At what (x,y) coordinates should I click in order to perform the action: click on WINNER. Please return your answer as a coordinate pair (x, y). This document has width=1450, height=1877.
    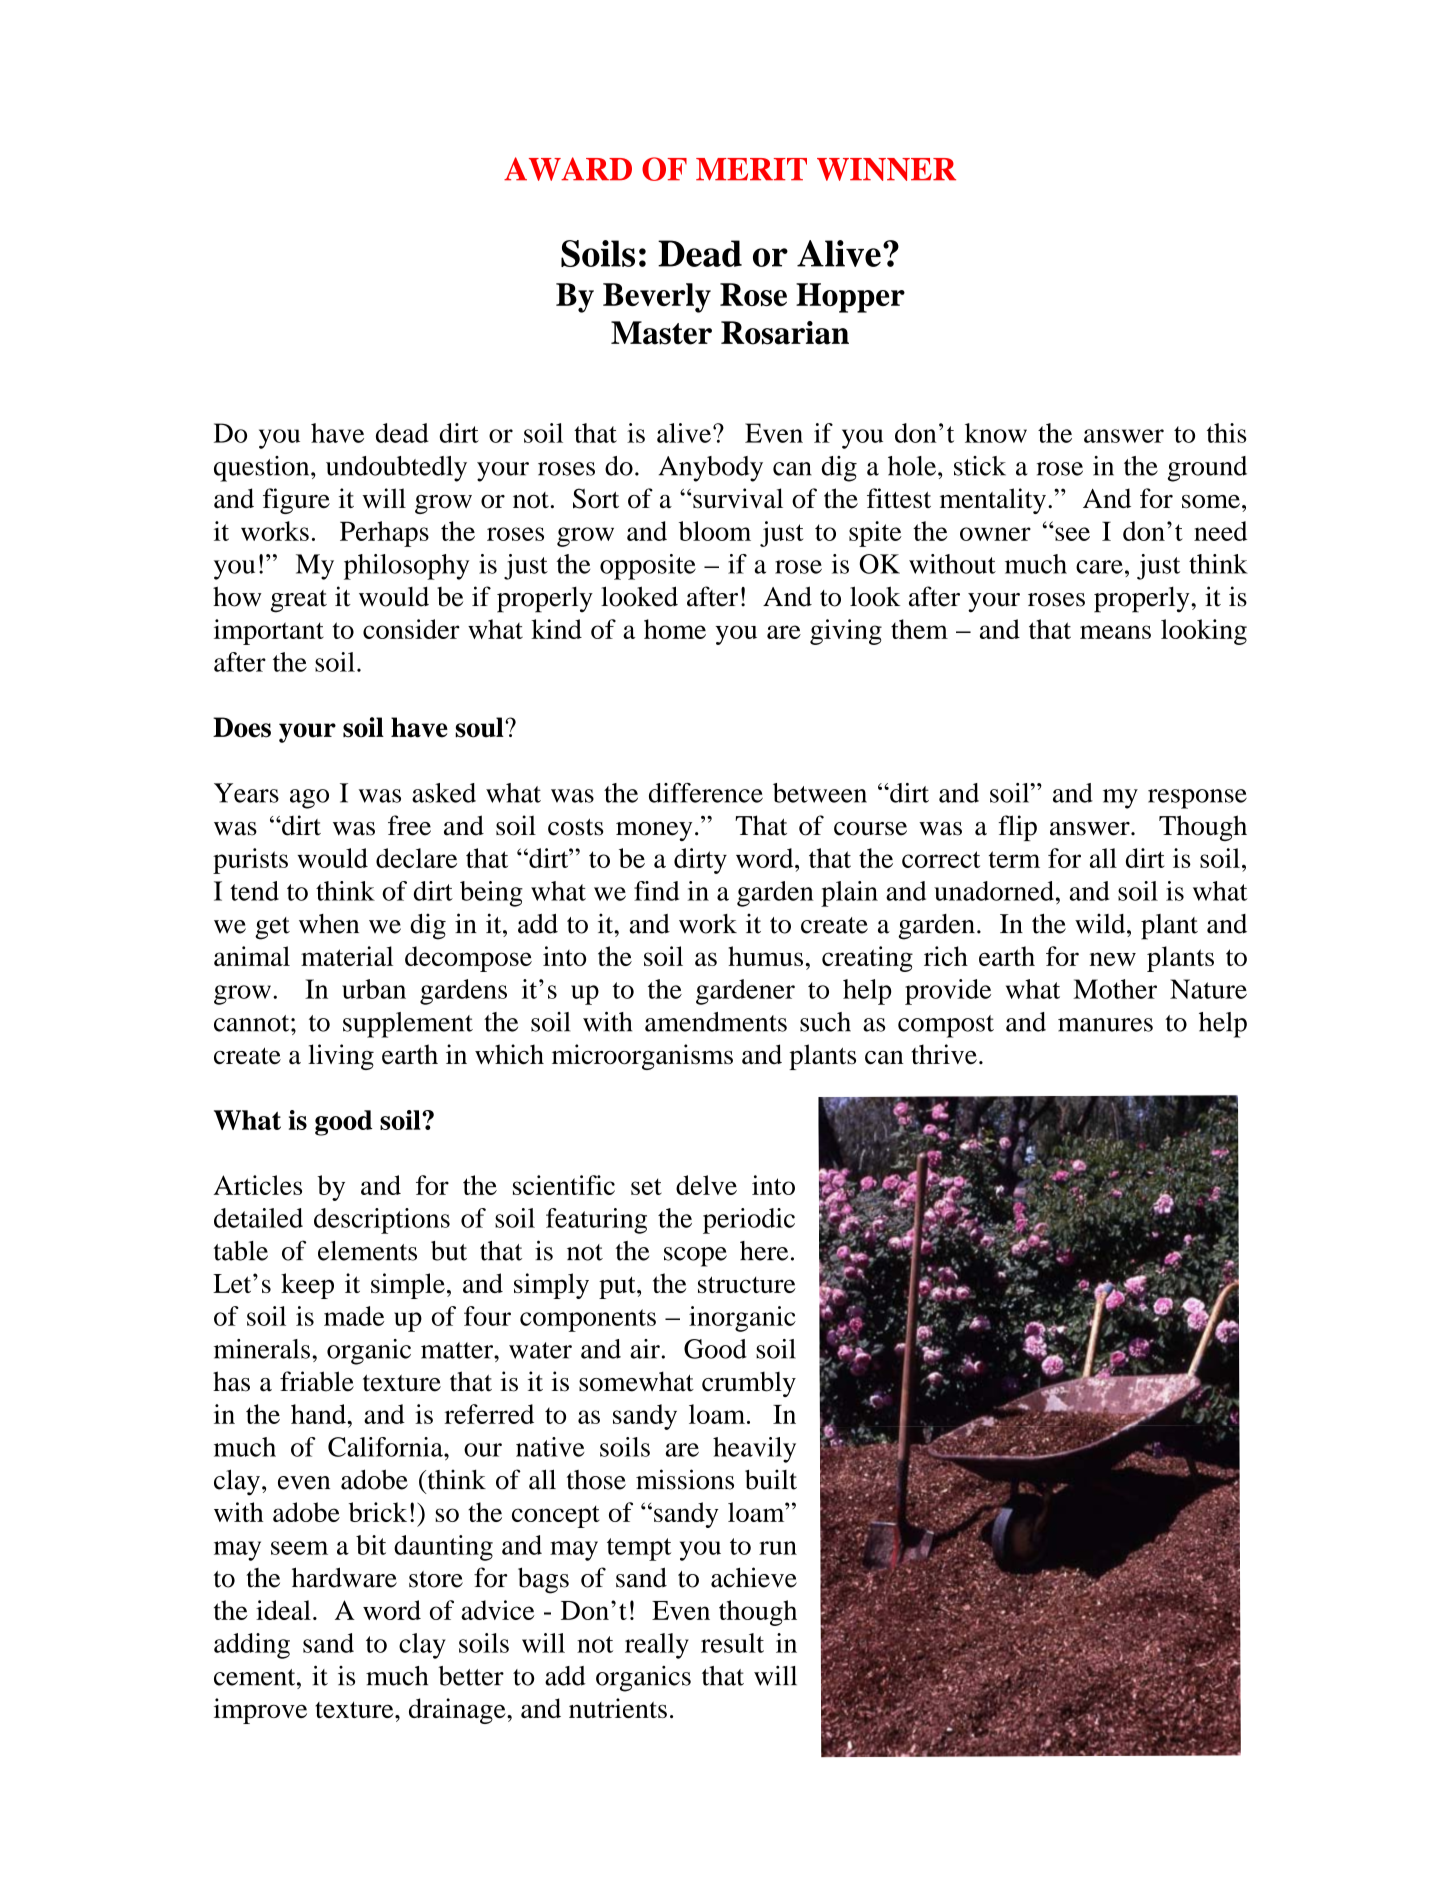
    Looking at the image, I should click on (886, 169).
